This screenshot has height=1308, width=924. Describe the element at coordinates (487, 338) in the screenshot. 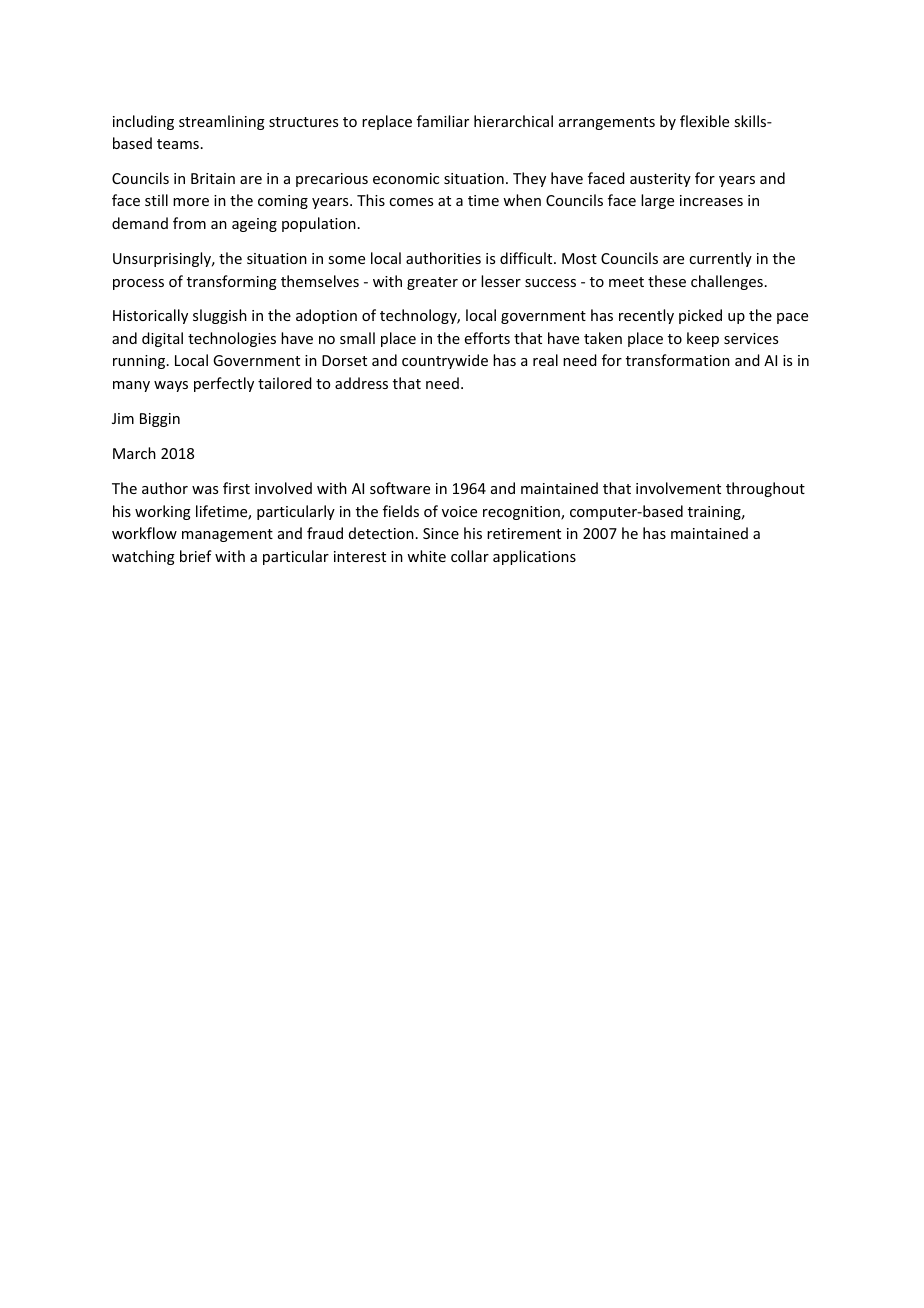

I see `efforts` at that location.
